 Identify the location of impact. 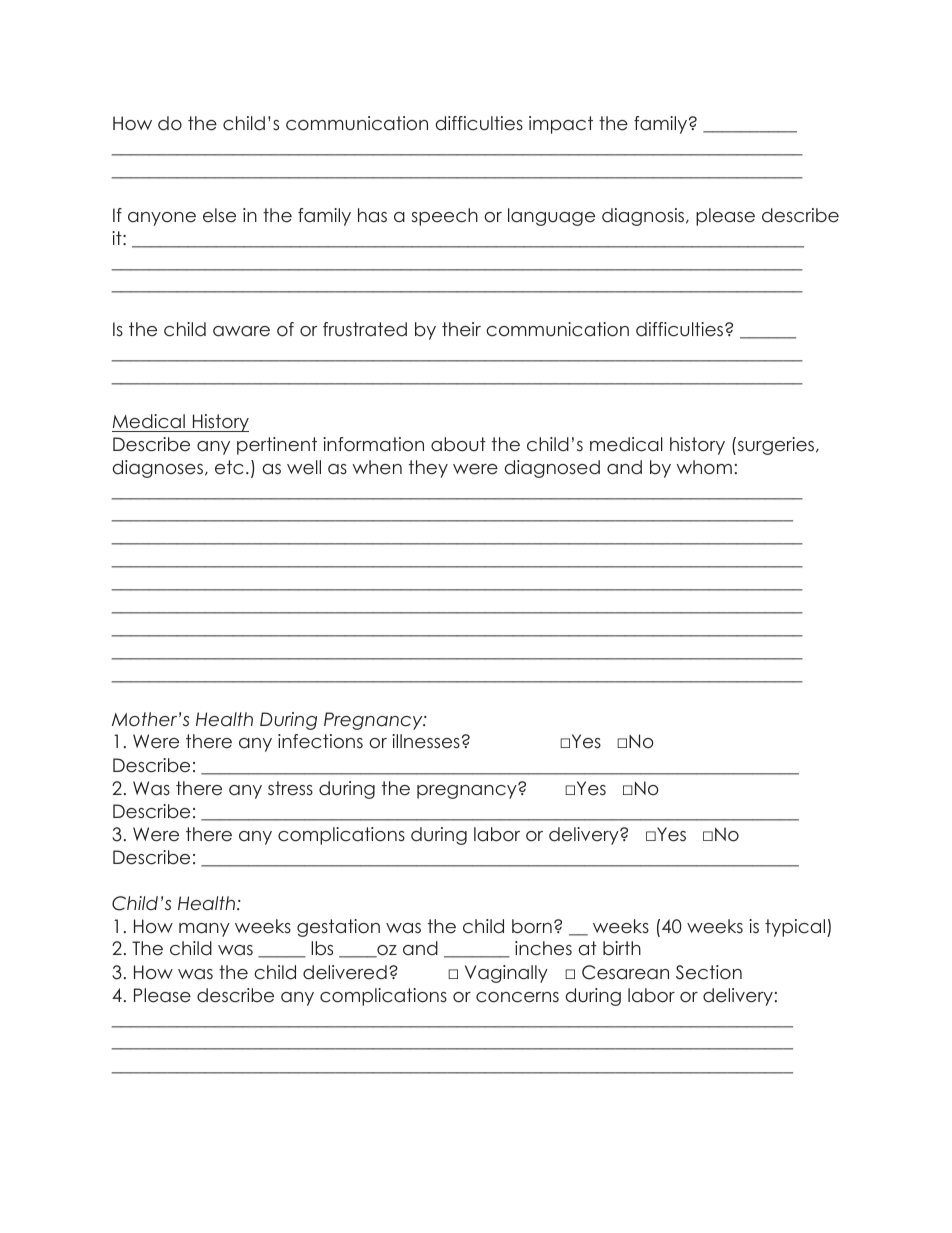
(561, 125).
